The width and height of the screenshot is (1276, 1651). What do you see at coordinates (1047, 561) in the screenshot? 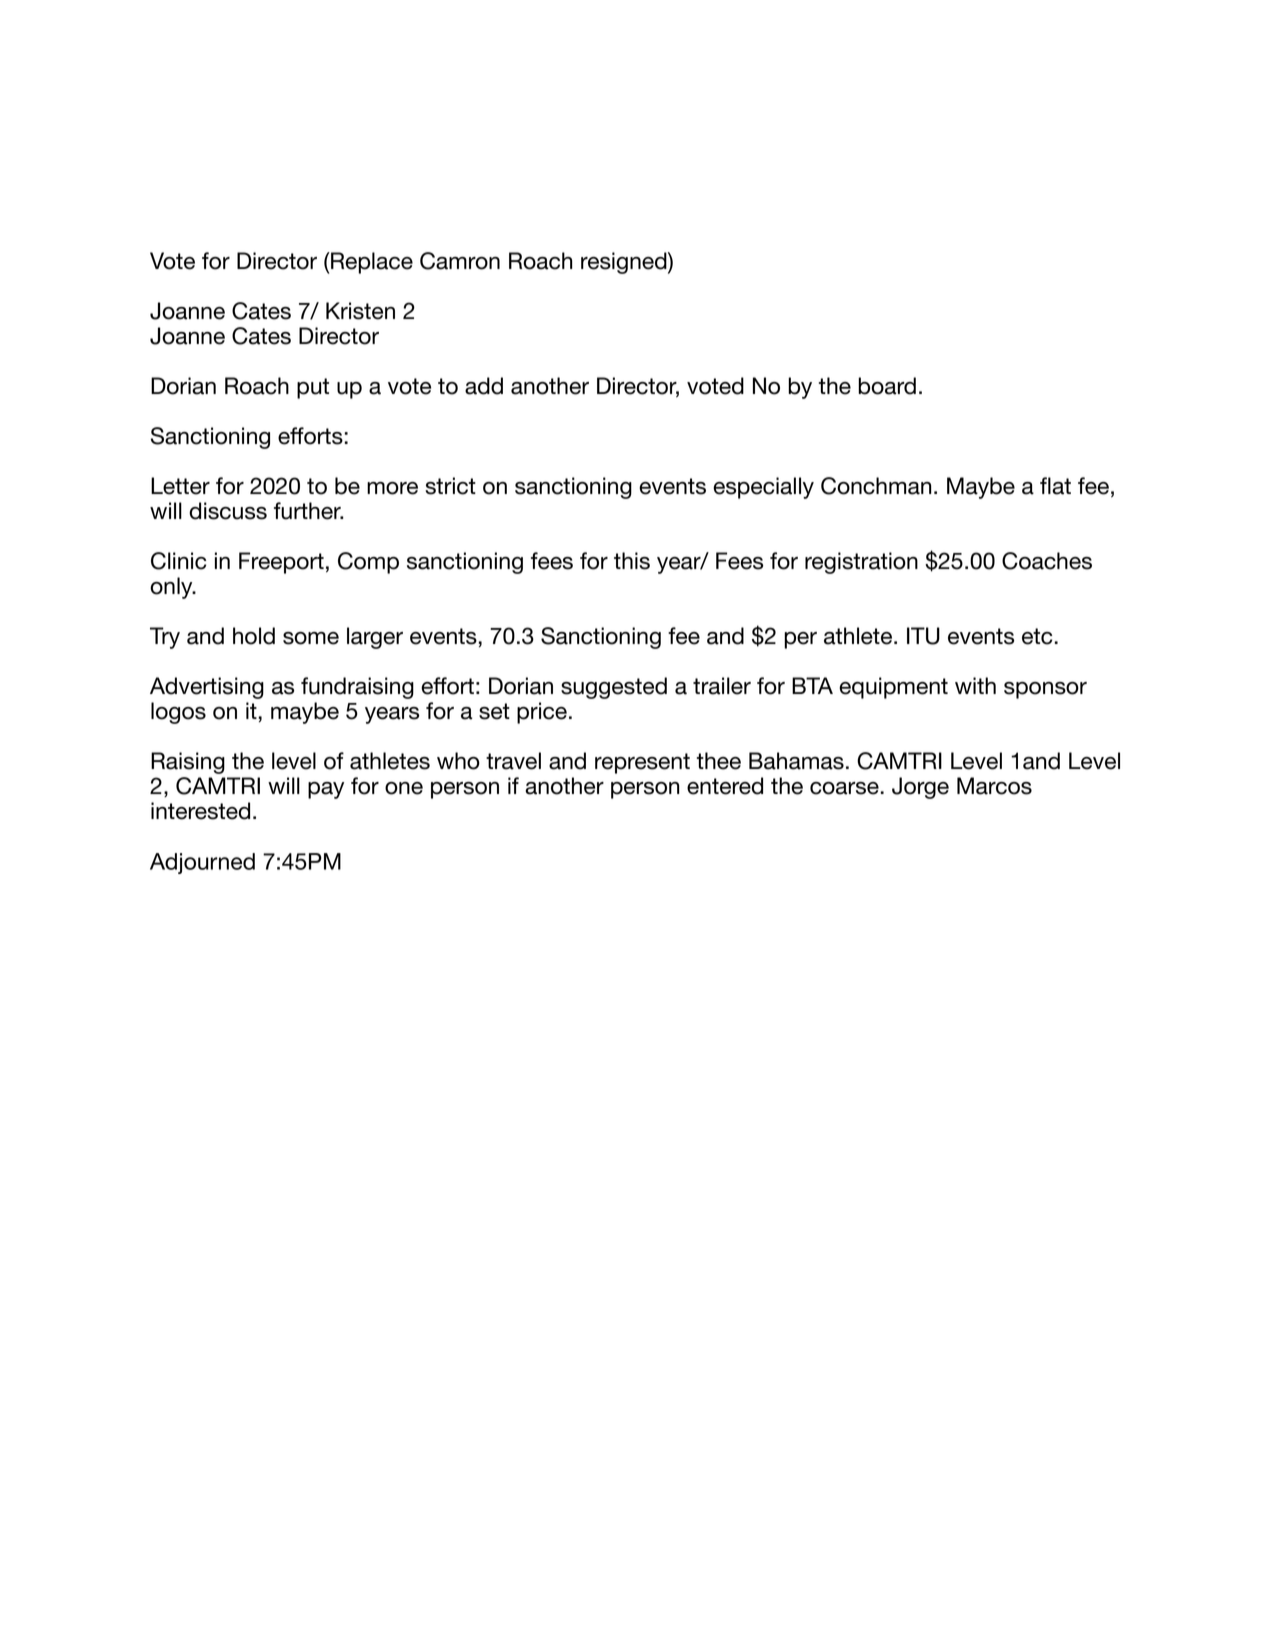
I see `Coaches` at bounding box center [1047, 561].
